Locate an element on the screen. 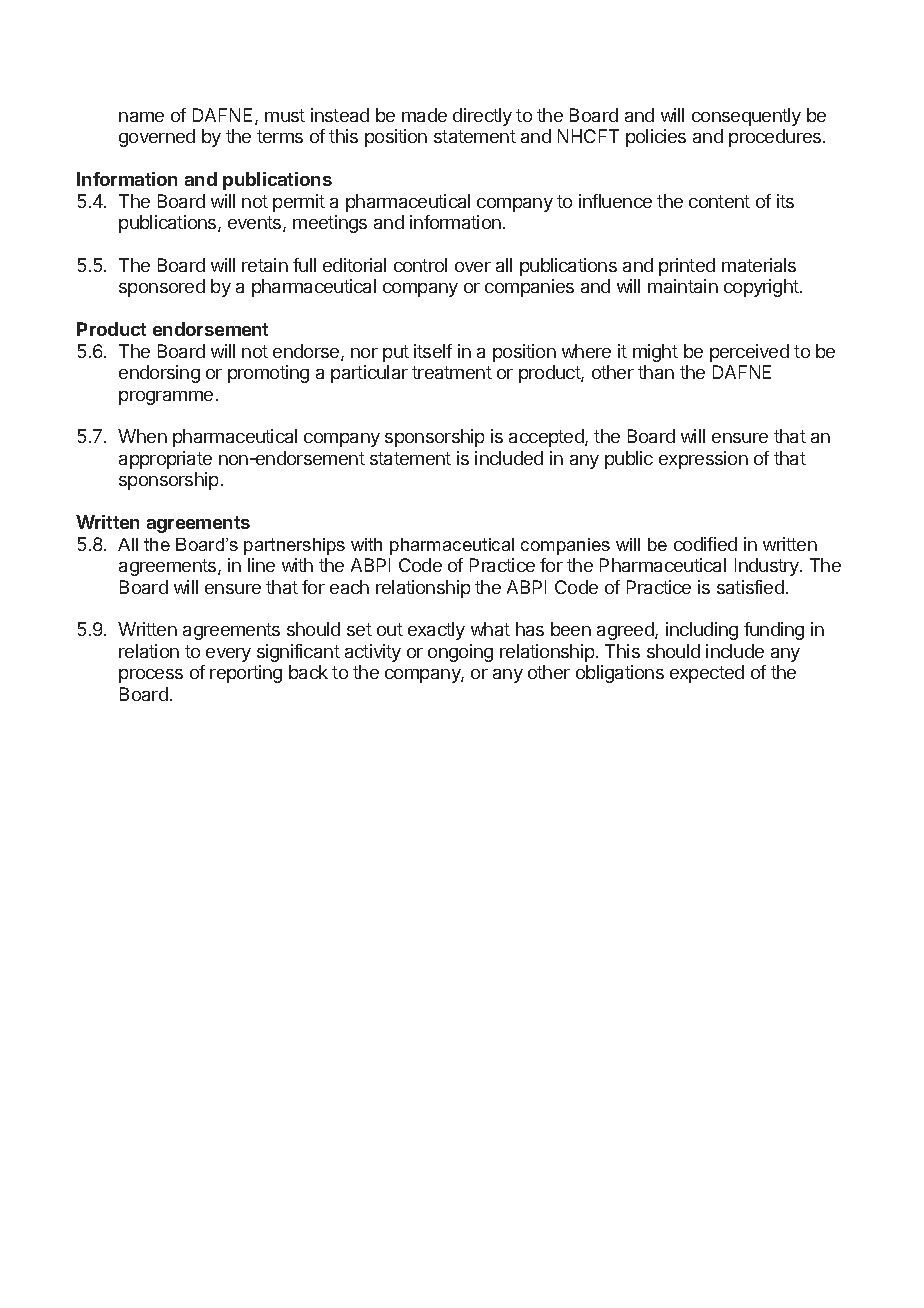  appropriate is located at coordinates (165, 460).
